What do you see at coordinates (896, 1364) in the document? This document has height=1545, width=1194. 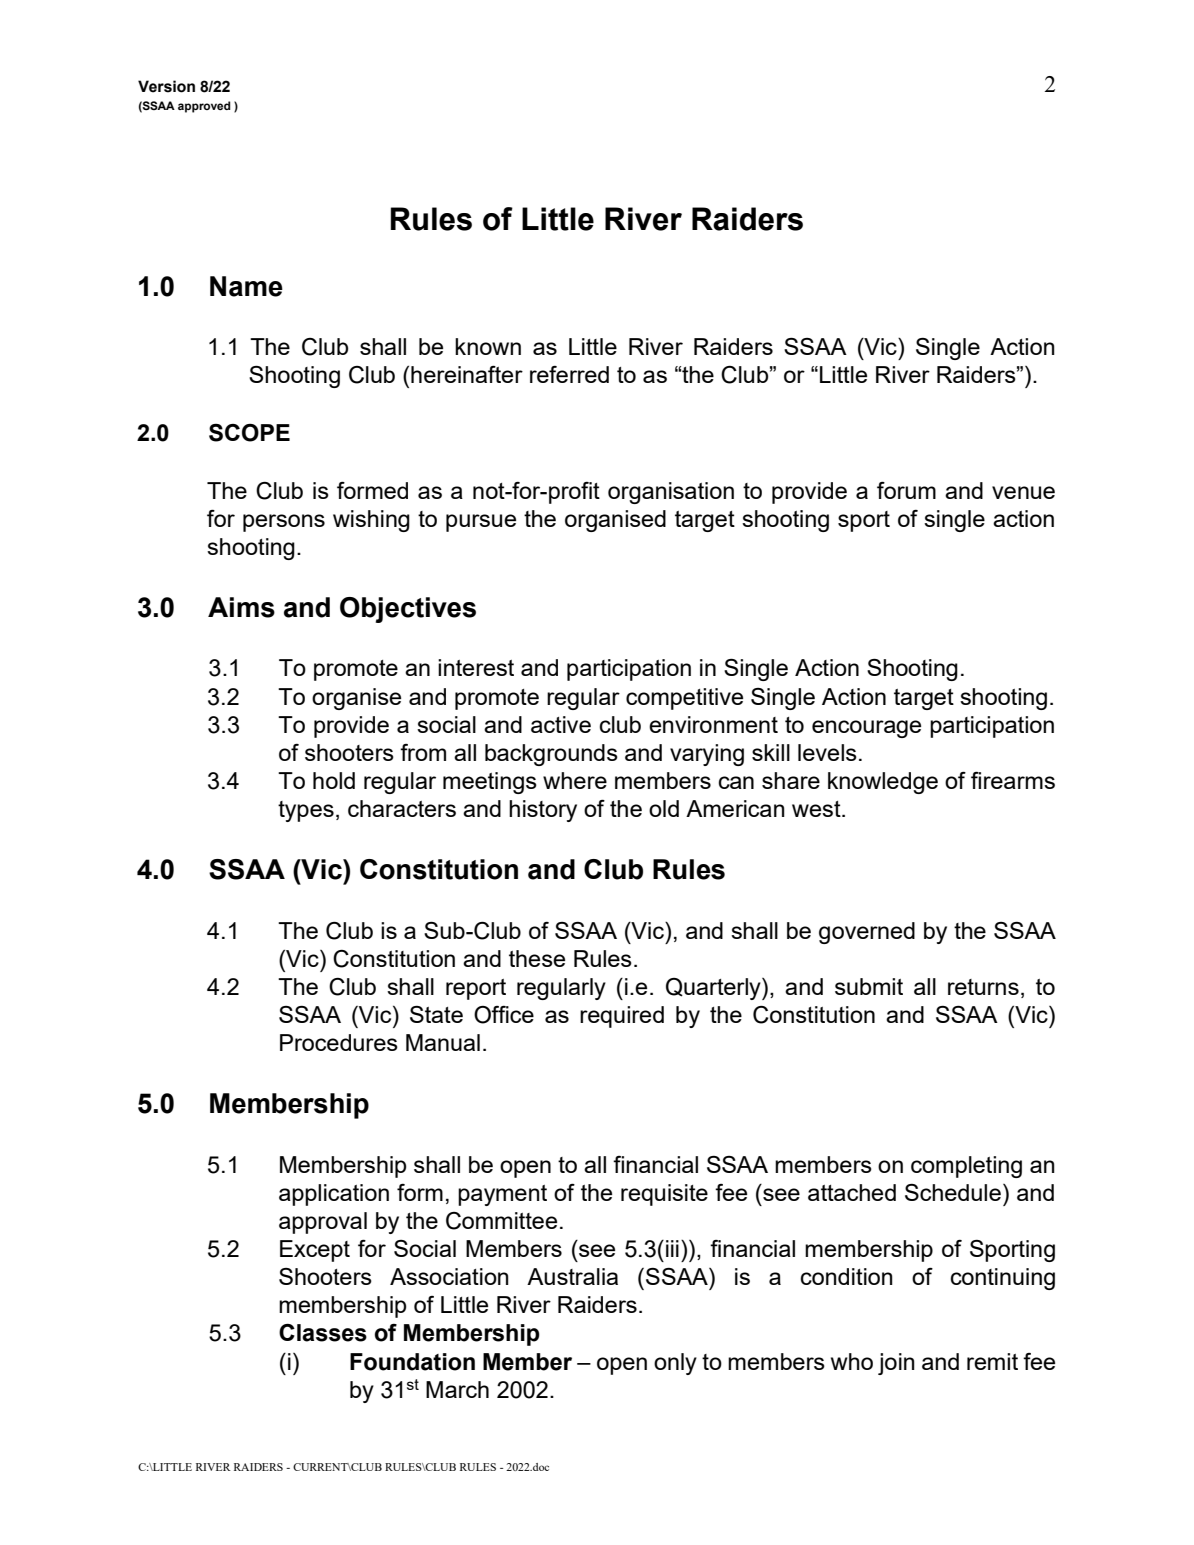 I see `join` at bounding box center [896, 1364].
